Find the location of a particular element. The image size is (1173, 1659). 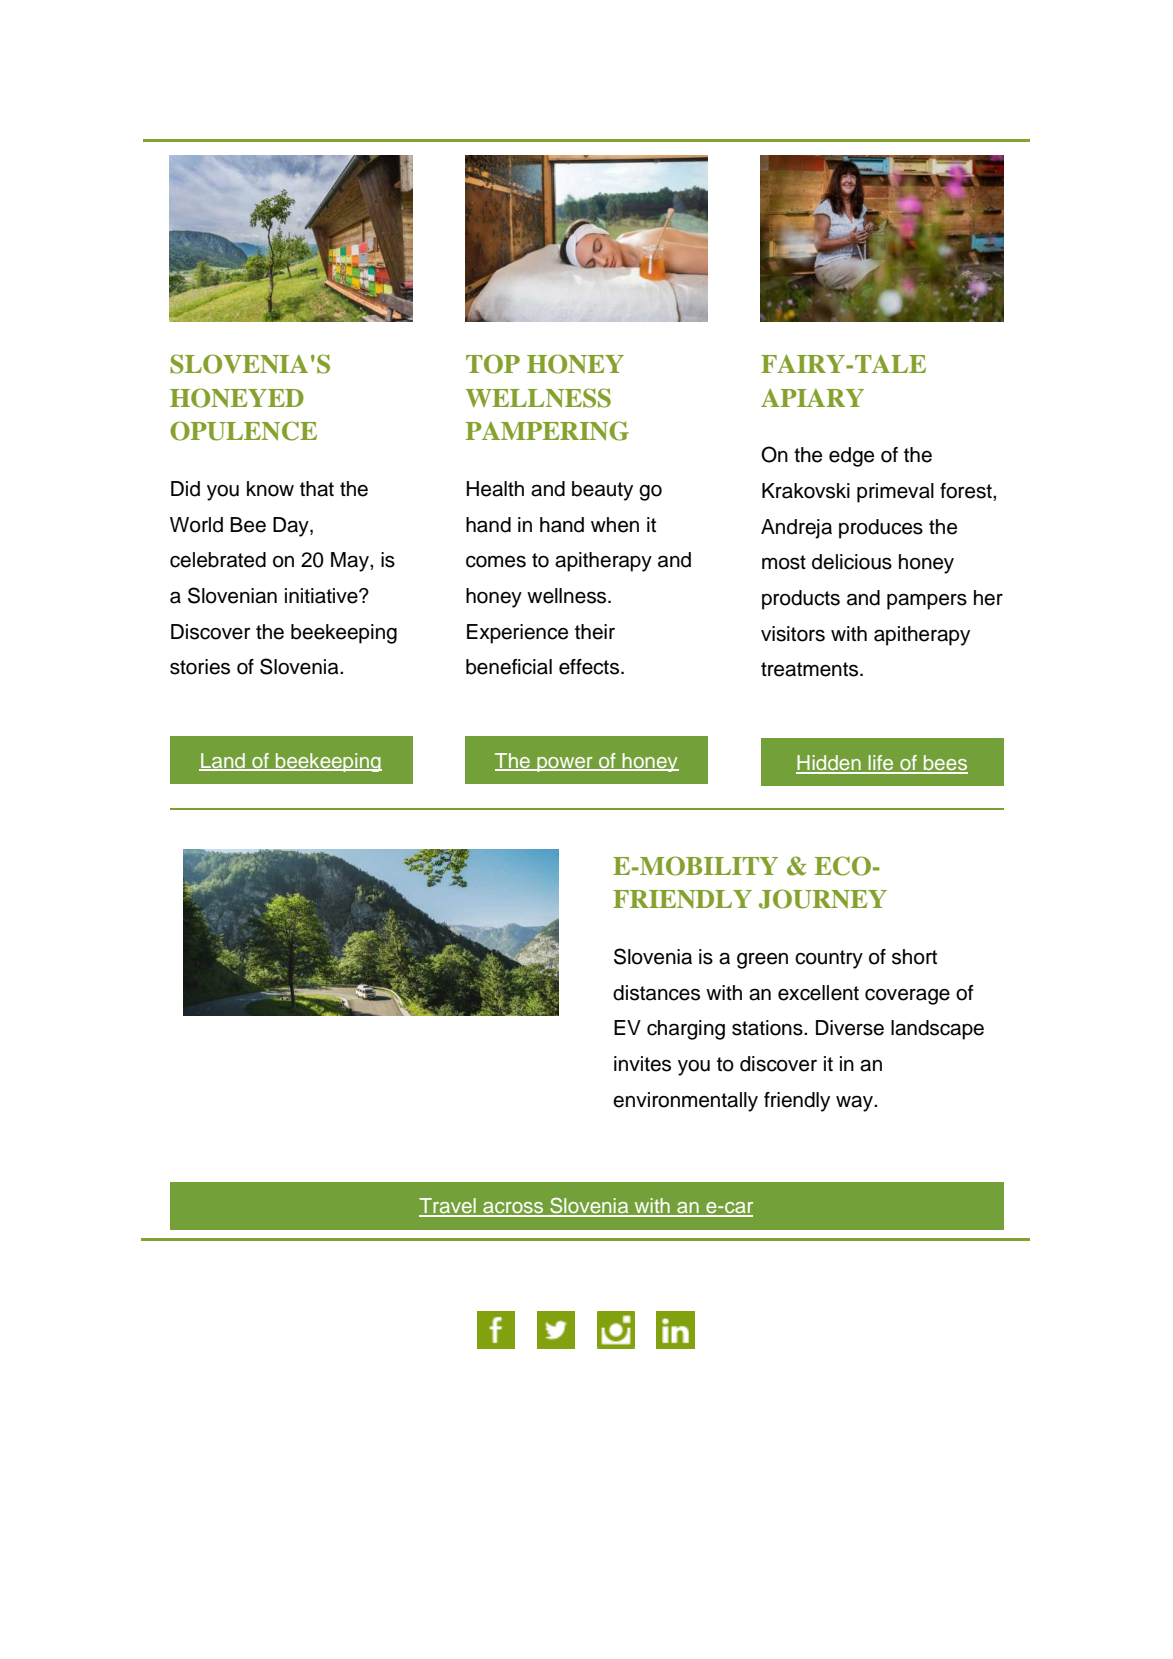

across is located at coordinates (513, 1209).
